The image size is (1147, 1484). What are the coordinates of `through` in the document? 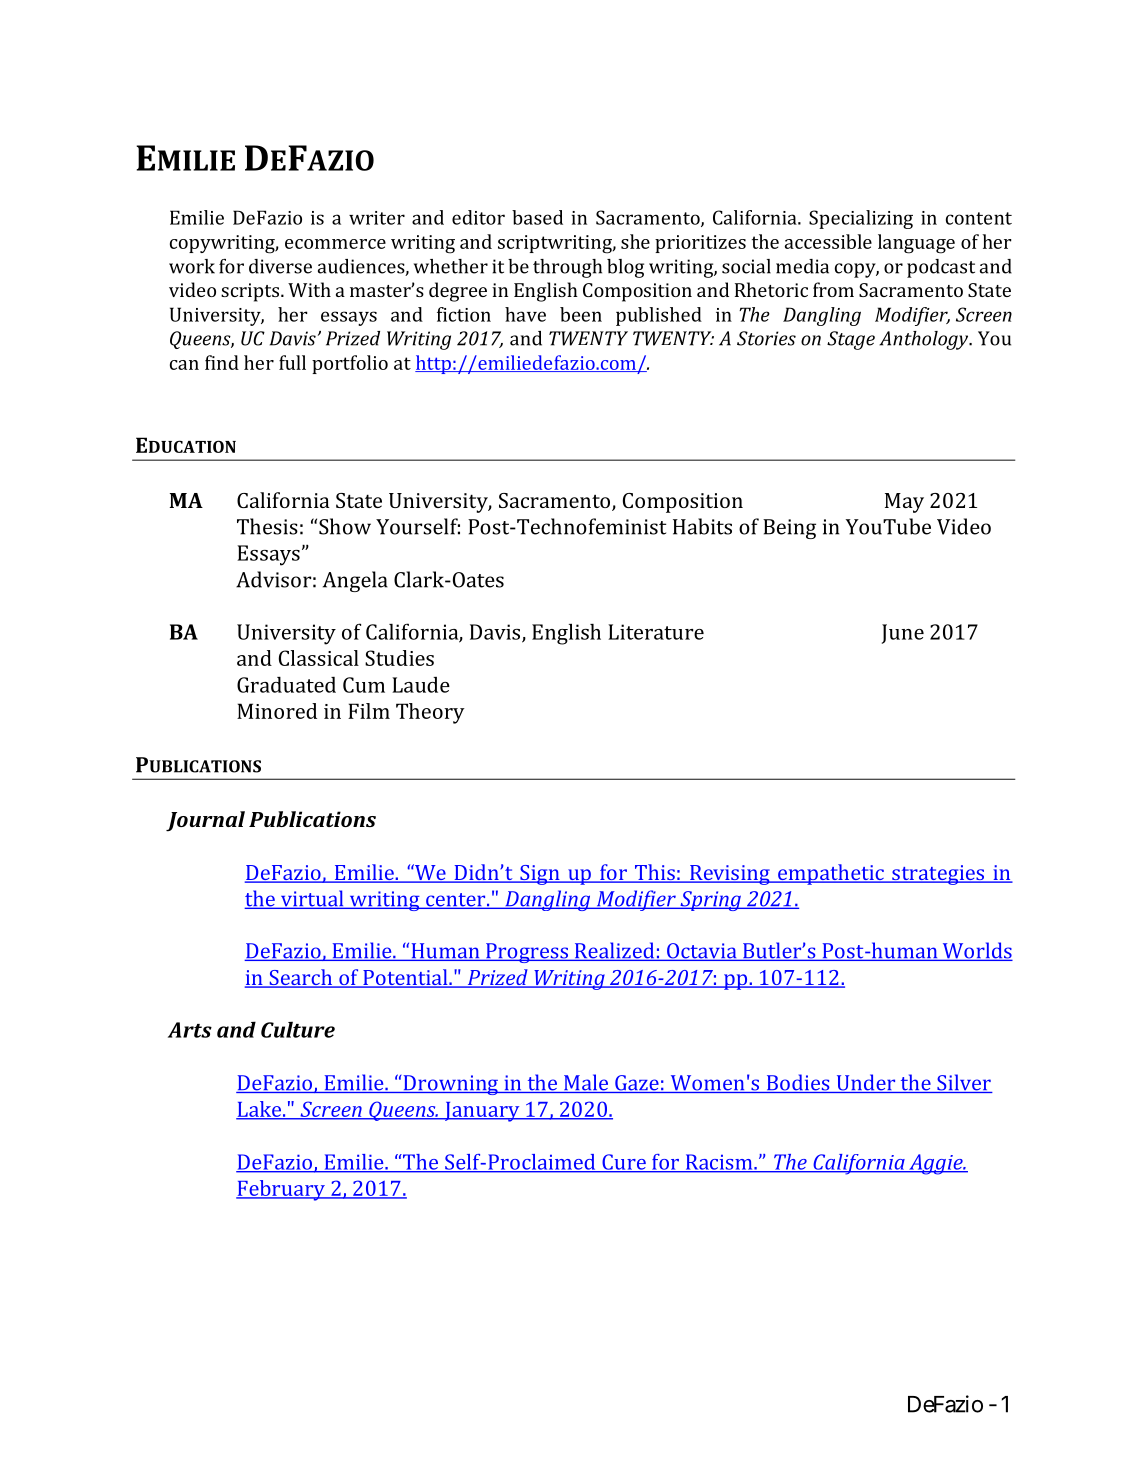 It's located at (567, 268).
